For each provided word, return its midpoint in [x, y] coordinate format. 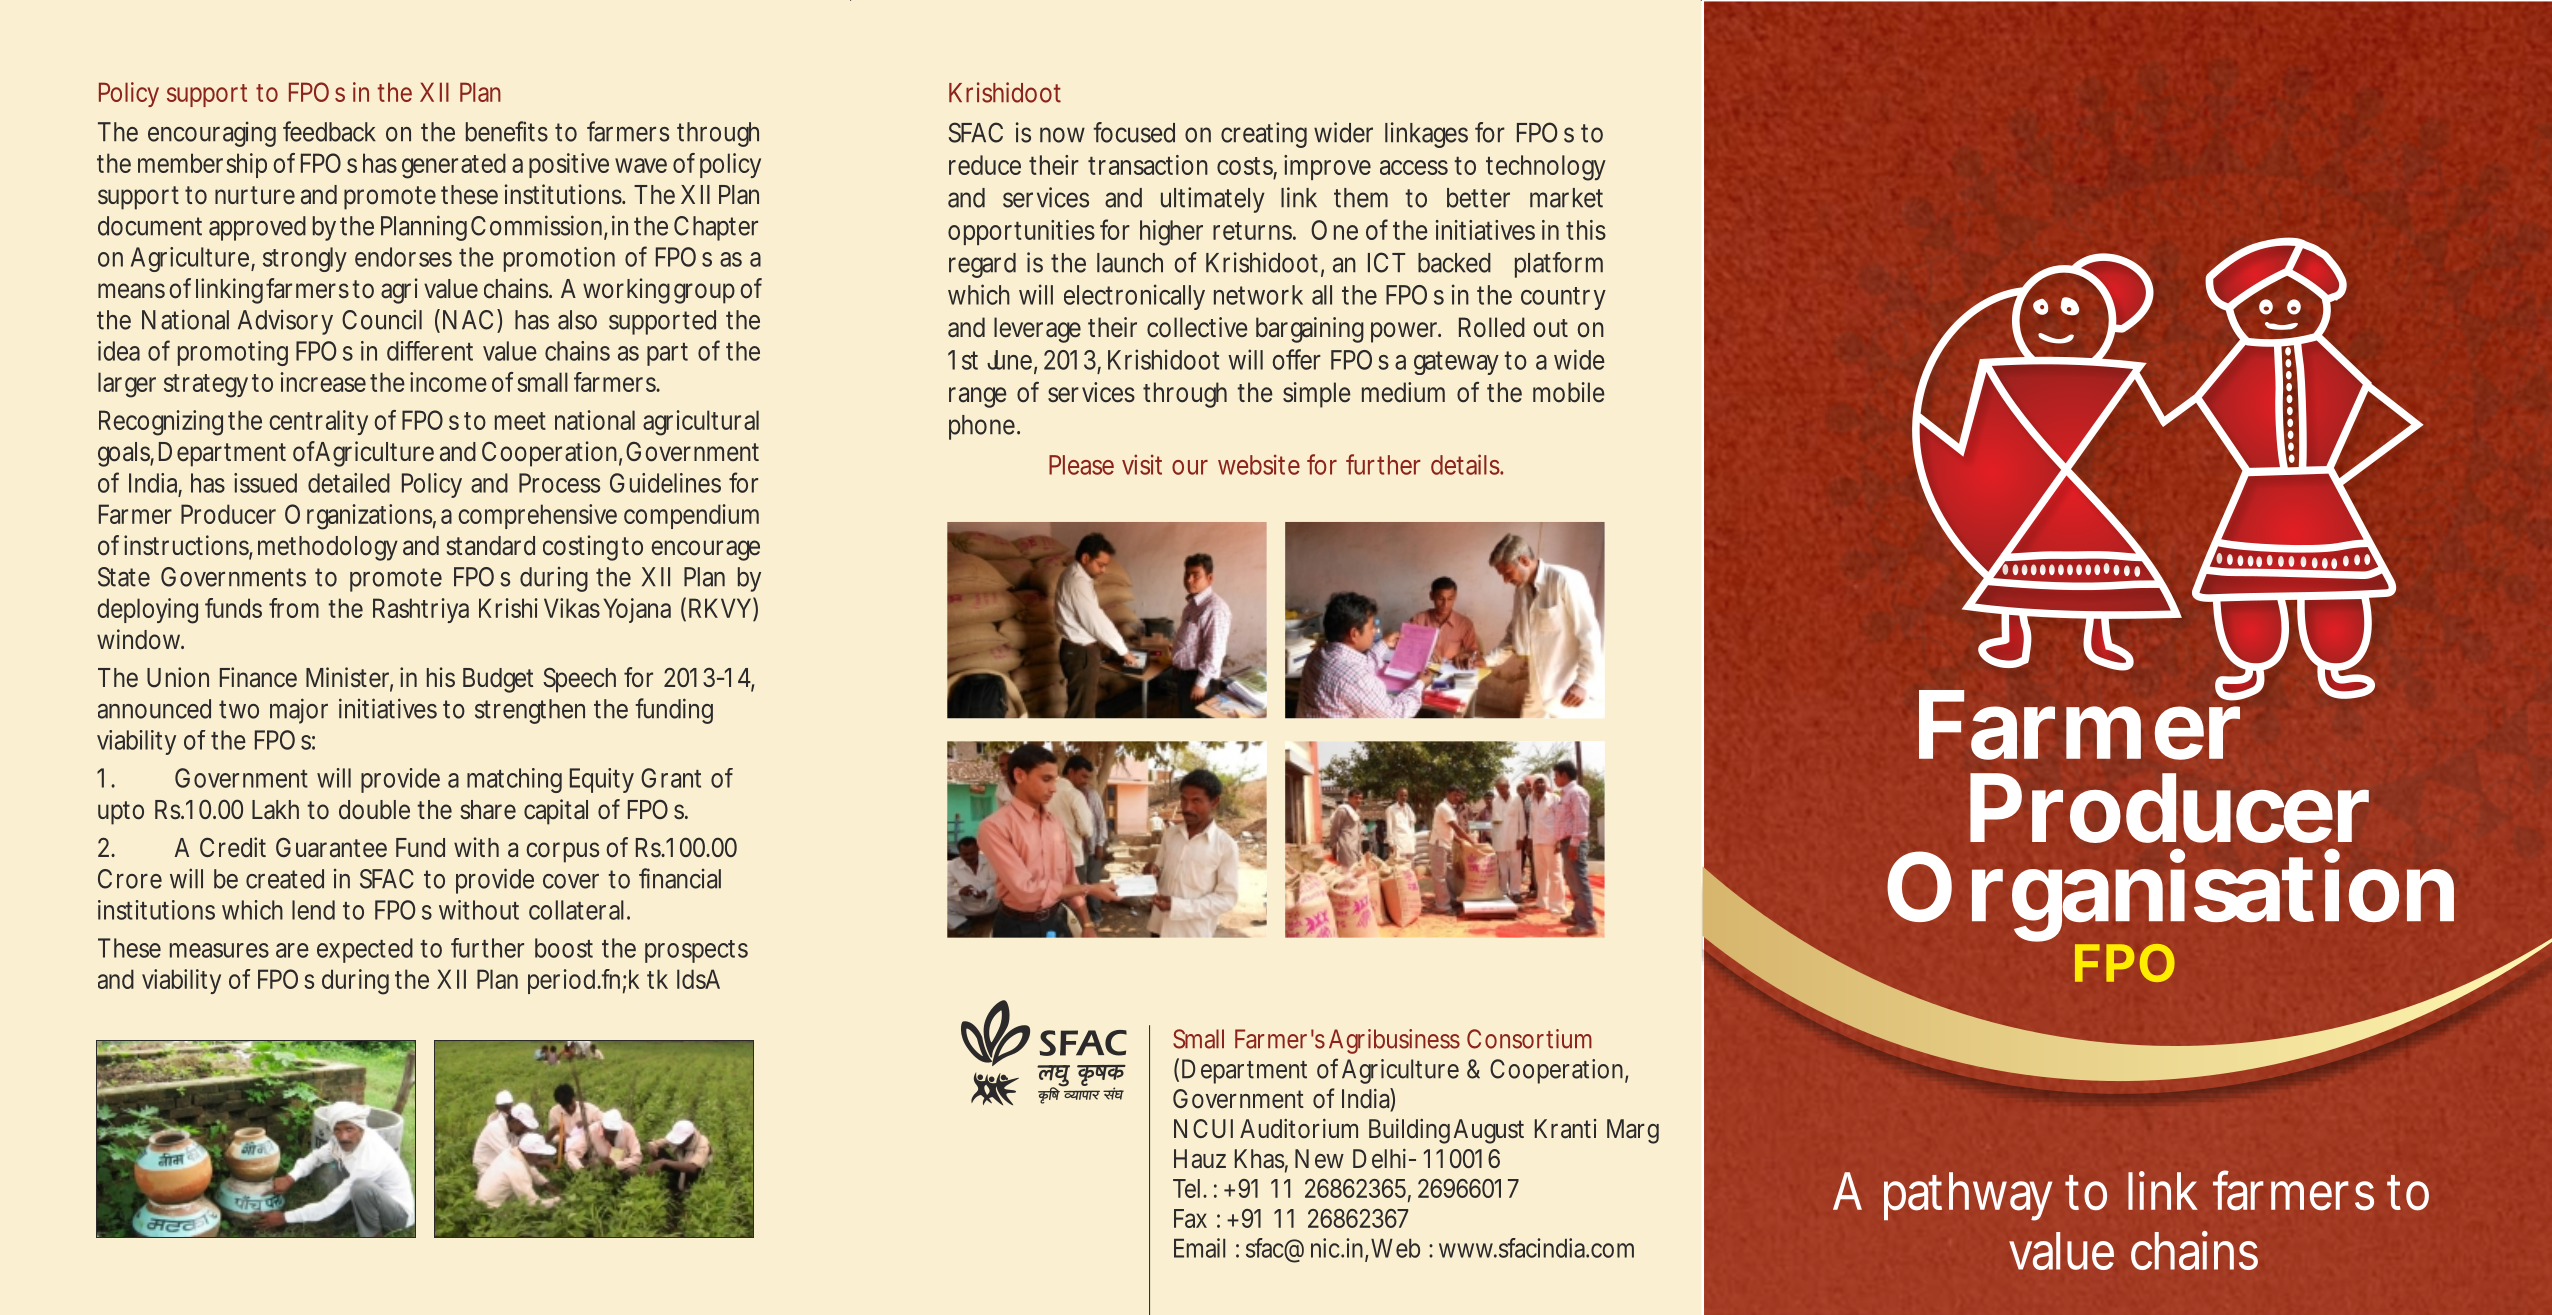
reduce [985, 165]
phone [982, 427]
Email [1199, 1248]
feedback [329, 131]
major [299, 711]
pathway [1968, 1196]
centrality [318, 422]
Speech [579, 680]
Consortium [1529, 1039]
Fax [1190, 1218]
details [1466, 464]
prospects [696, 951]
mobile [1569, 392]
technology [1546, 168]
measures [219, 950]
